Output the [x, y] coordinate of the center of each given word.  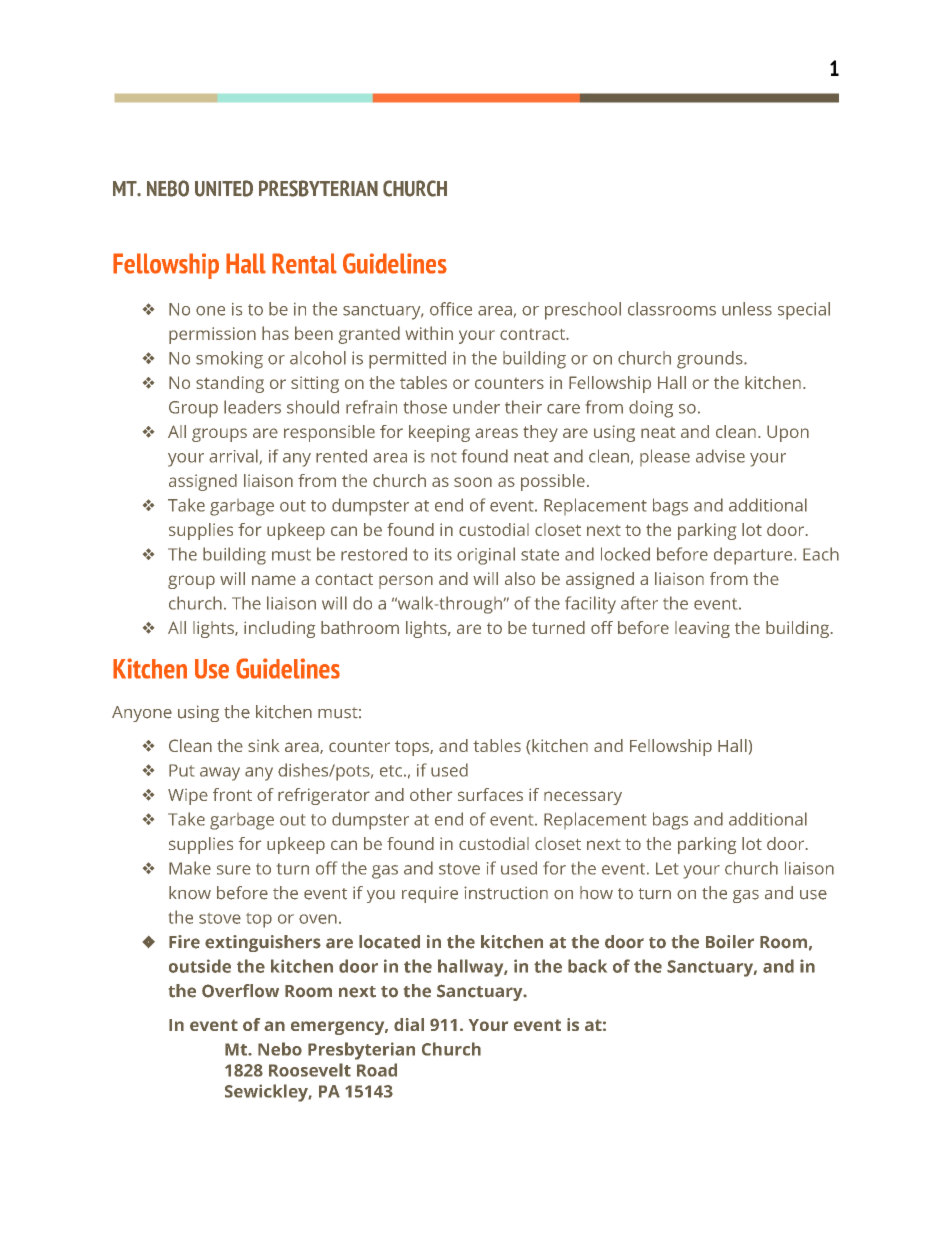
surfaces [490, 794]
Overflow [240, 991]
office [451, 309]
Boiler [730, 942]
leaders [252, 407]
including [279, 629]
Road [377, 1070]
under [476, 407]
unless [747, 309]
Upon [788, 433]
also [520, 578]
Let [667, 868]
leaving [702, 629]
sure [234, 870]
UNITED [224, 188]
